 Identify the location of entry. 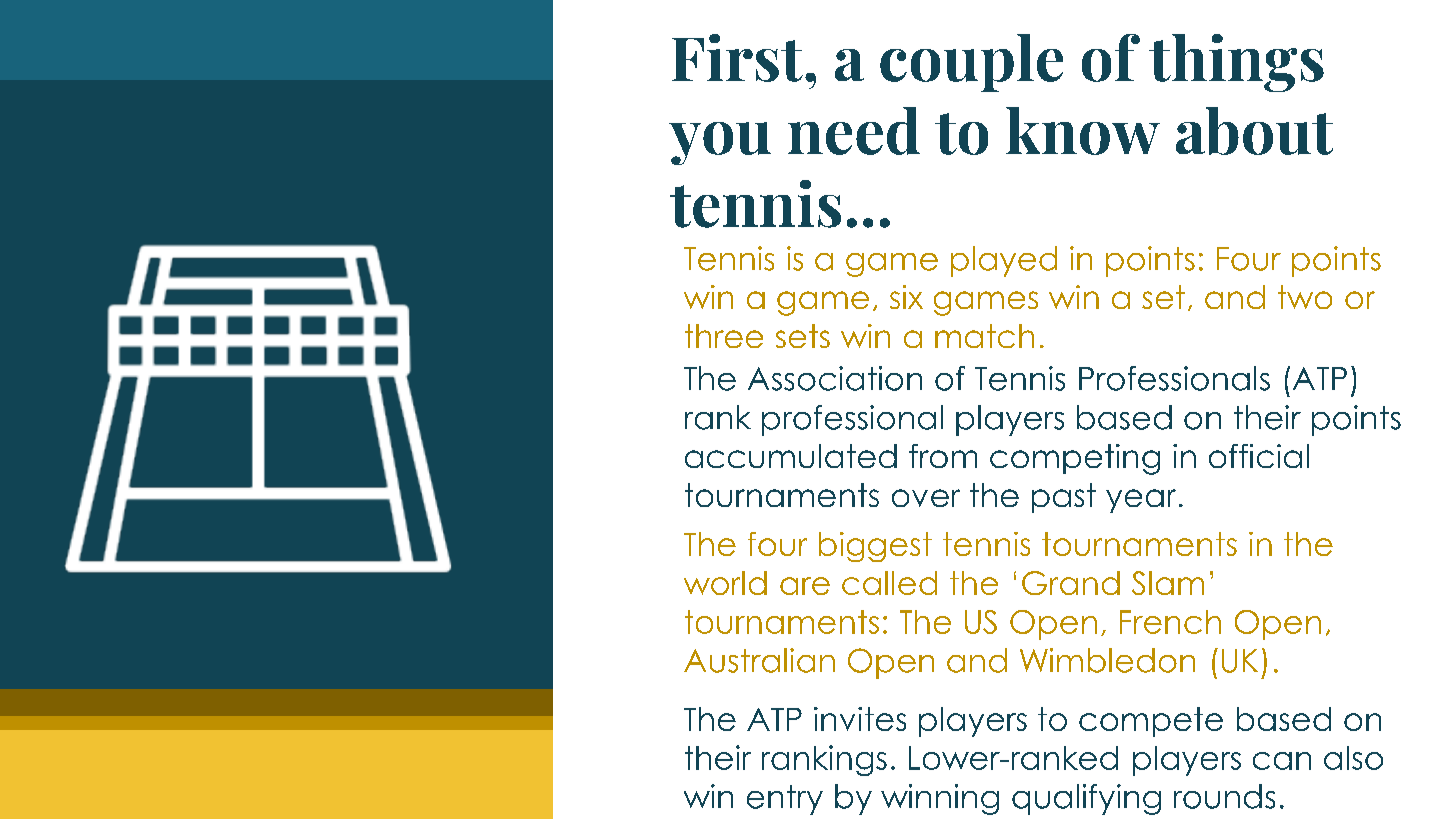
(785, 800).
